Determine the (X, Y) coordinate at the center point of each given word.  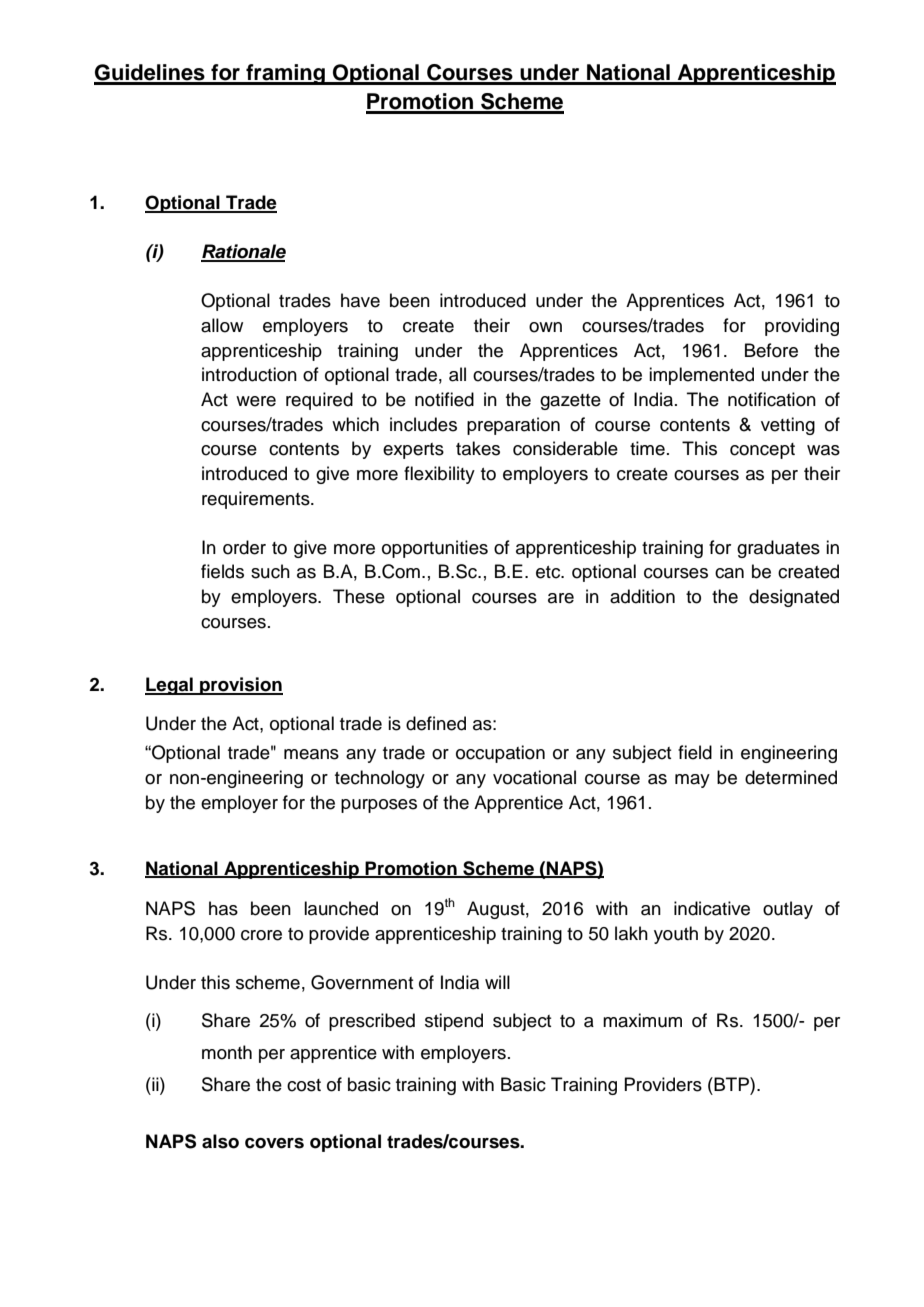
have (360, 300)
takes (478, 448)
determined (791, 777)
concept (762, 451)
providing (802, 327)
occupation (500, 754)
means (311, 754)
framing (285, 74)
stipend (454, 1022)
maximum (642, 1020)
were (256, 401)
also (220, 1141)
